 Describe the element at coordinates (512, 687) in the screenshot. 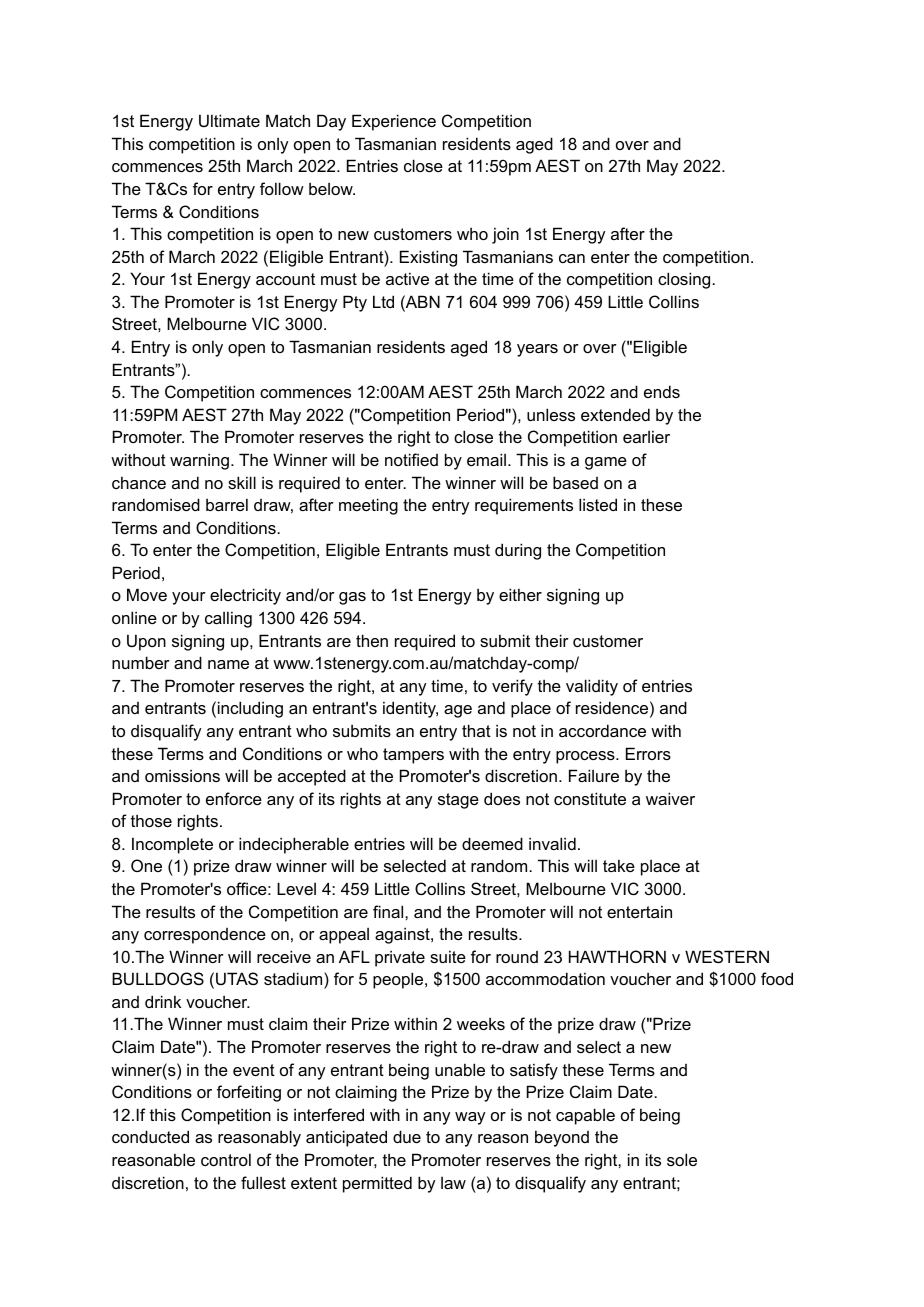

I see `verify` at that location.
